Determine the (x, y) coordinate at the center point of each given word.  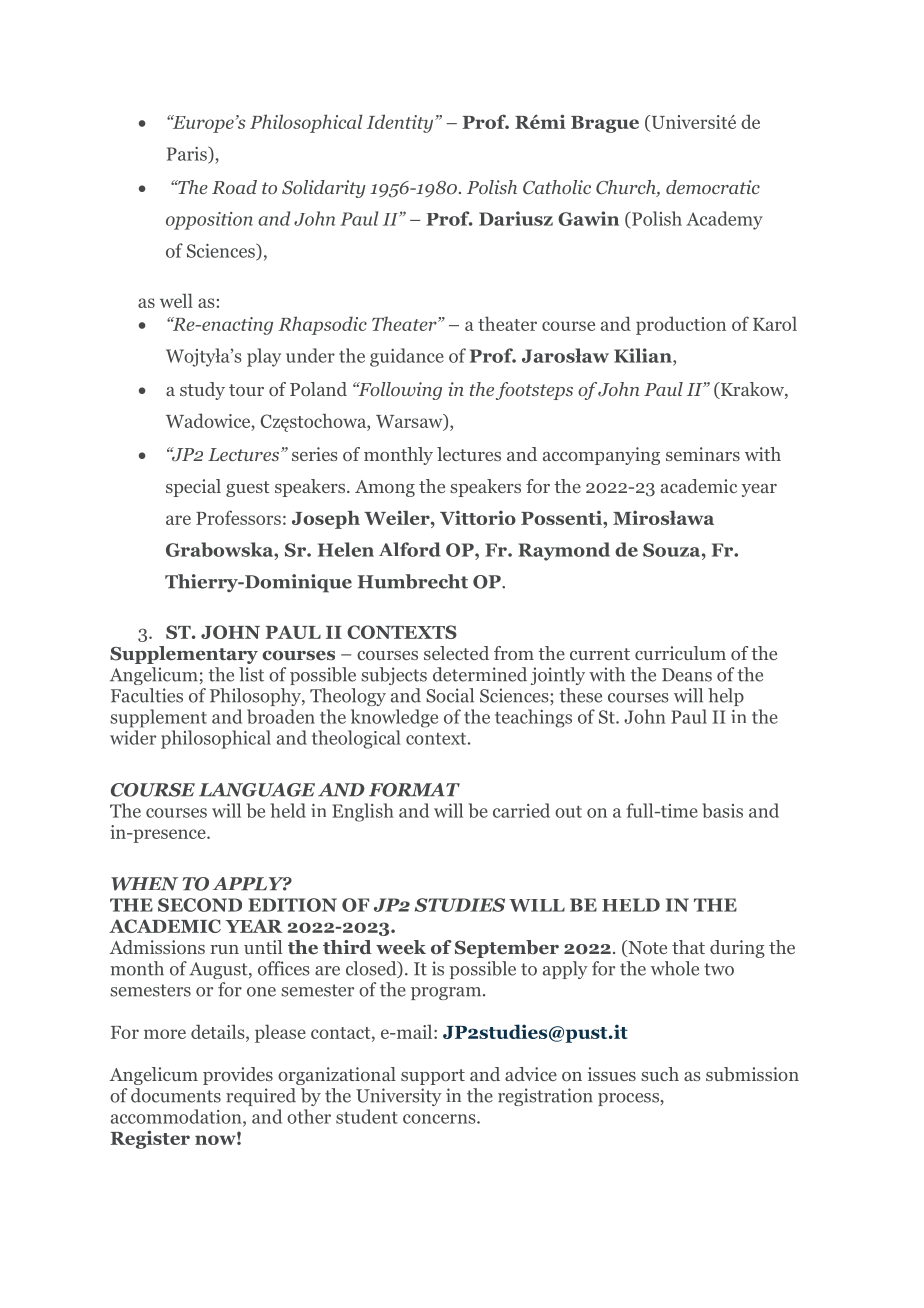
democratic (713, 187)
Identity (401, 123)
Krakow (752, 390)
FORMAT (414, 790)
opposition (209, 221)
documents (176, 1095)
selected (456, 653)
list (251, 674)
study (202, 391)
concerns (440, 1119)
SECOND (200, 905)
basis (722, 810)
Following (399, 391)
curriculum (680, 653)
